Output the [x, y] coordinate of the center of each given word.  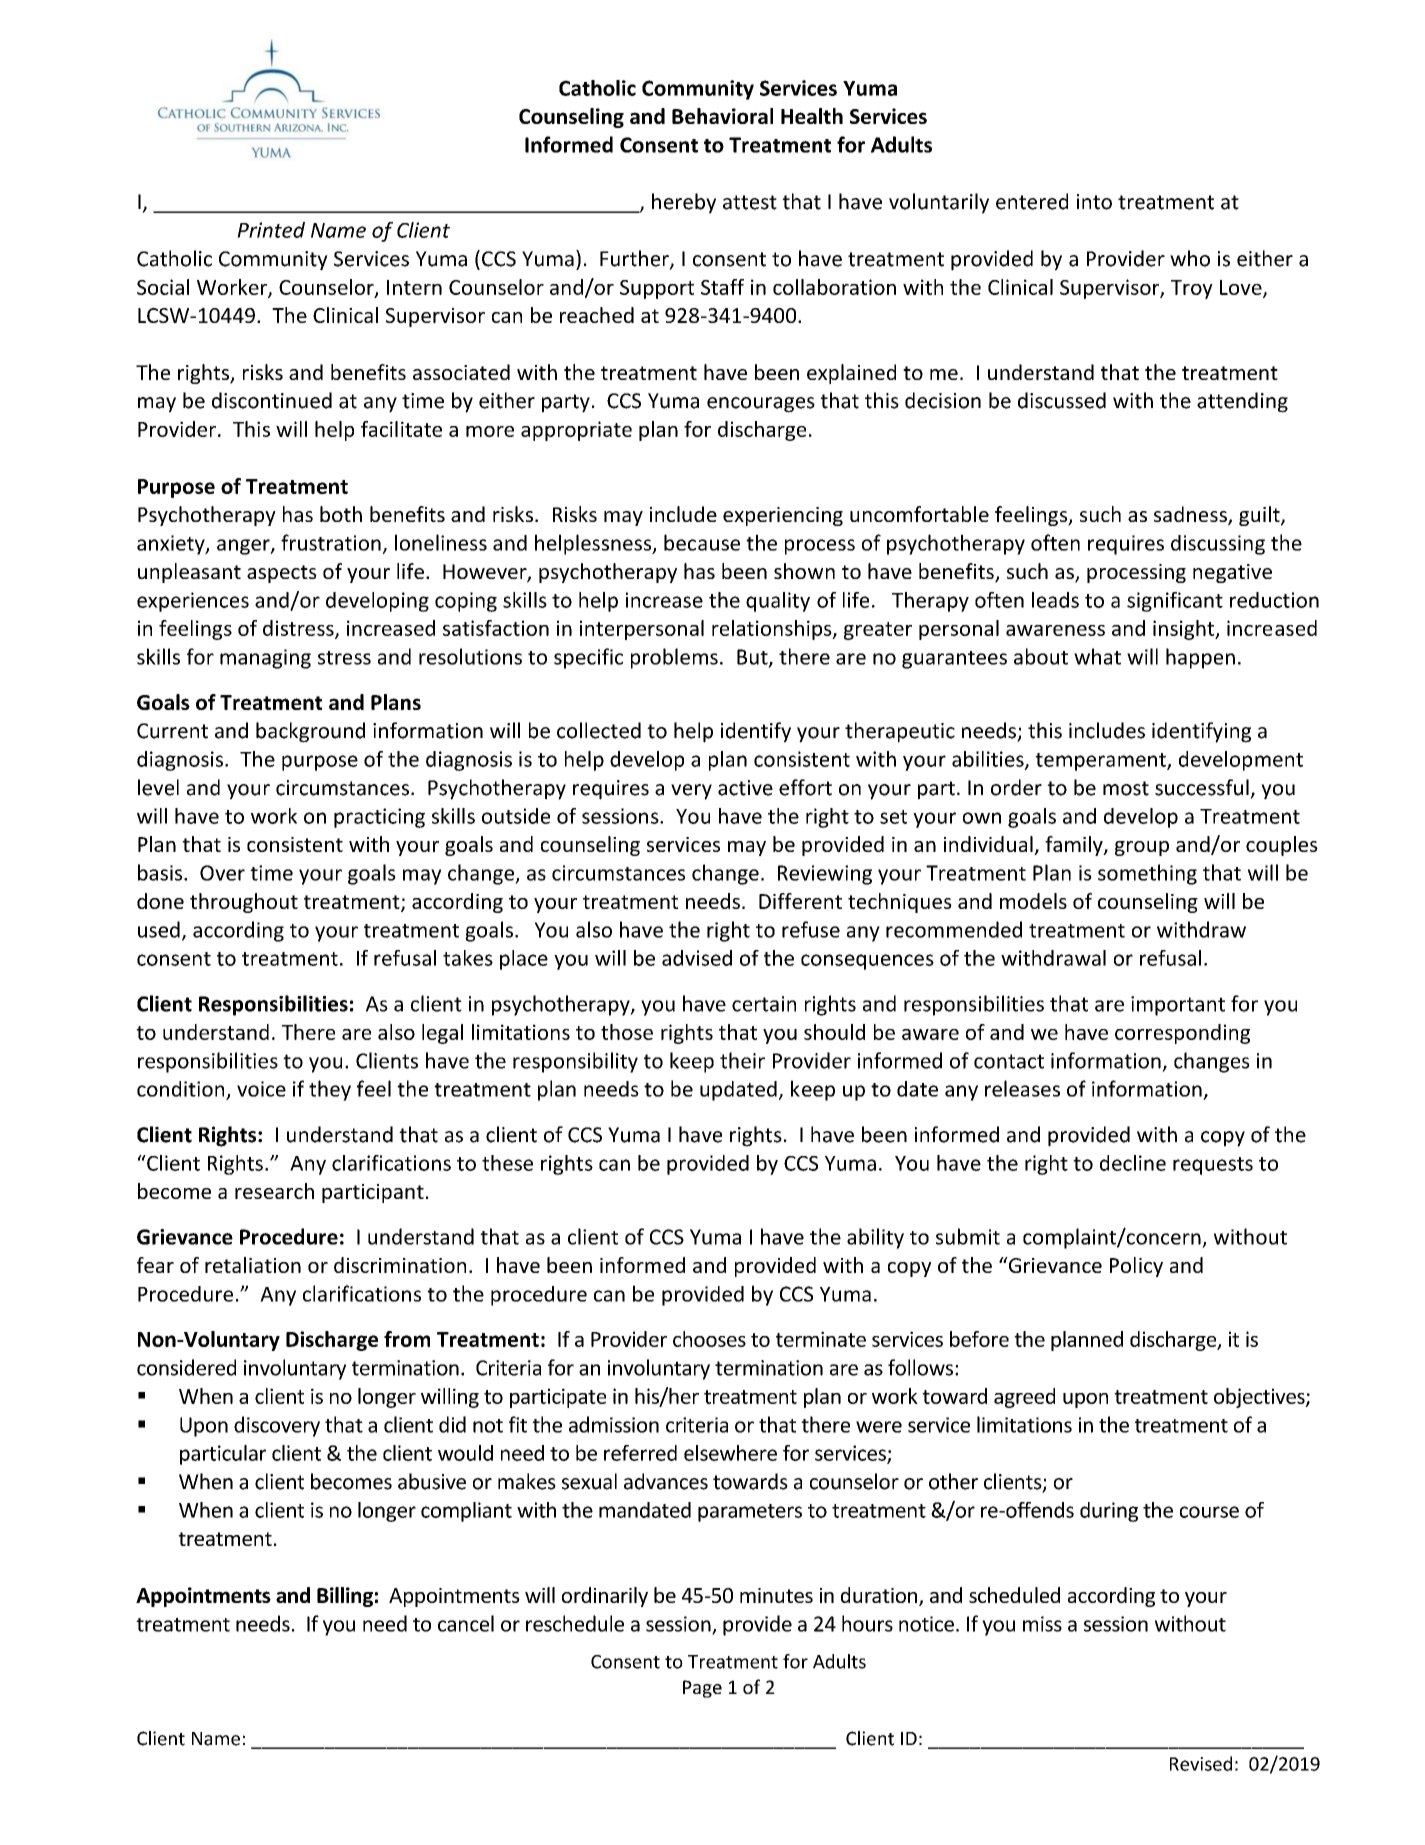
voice [261, 1089]
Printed [271, 230]
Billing [345, 1597]
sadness [1191, 515]
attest [750, 202]
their [742, 1060]
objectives [1260, 1398]
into [1094, 202]
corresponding [1182, 1034]
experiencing [783, 516]
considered [186, 1367]
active [745, 788]
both [341, 514]
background [310, 732]
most [1126, 788]
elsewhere [730, 1453]
